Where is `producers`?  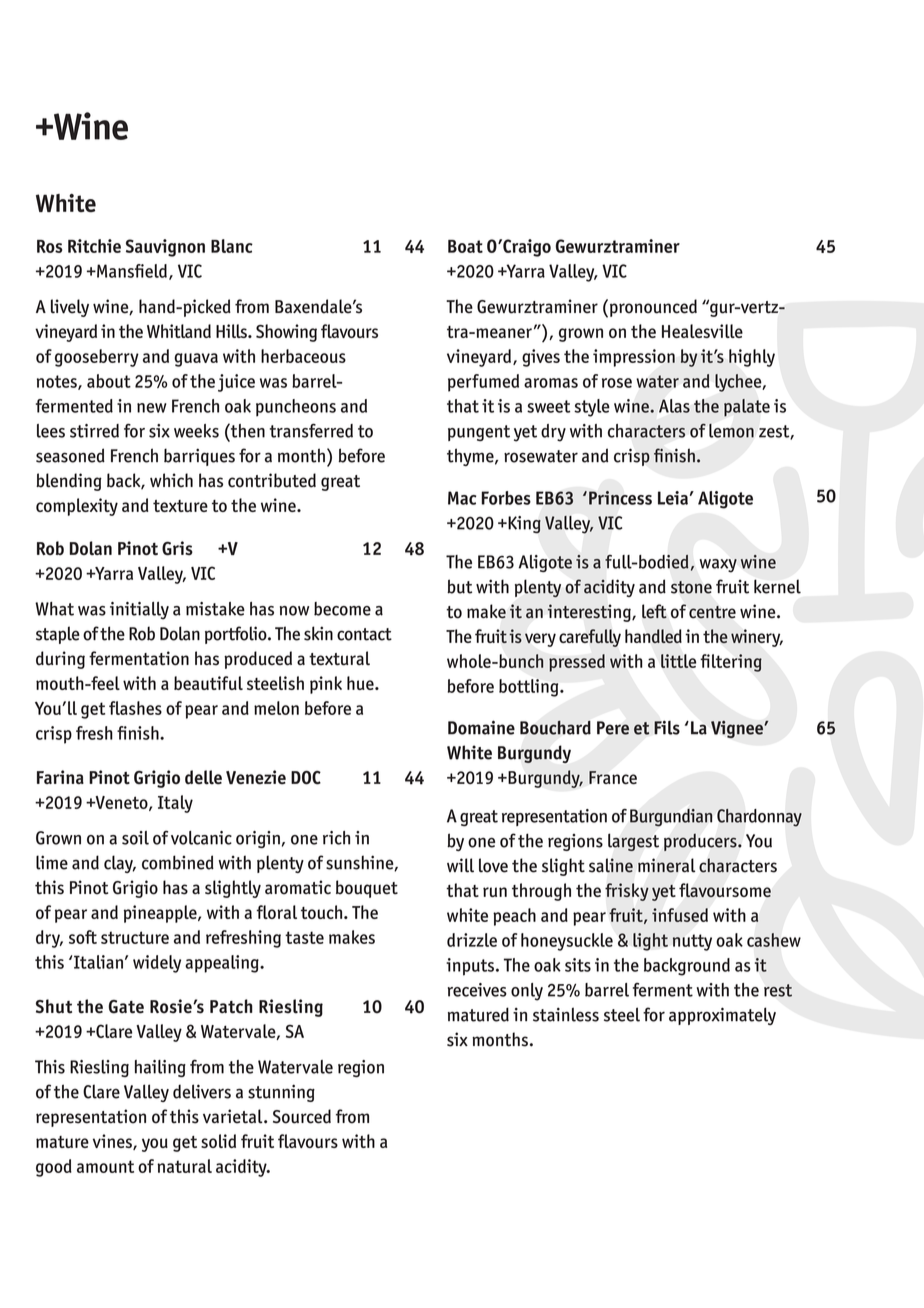
producers is located at coordinates (701, 842).
